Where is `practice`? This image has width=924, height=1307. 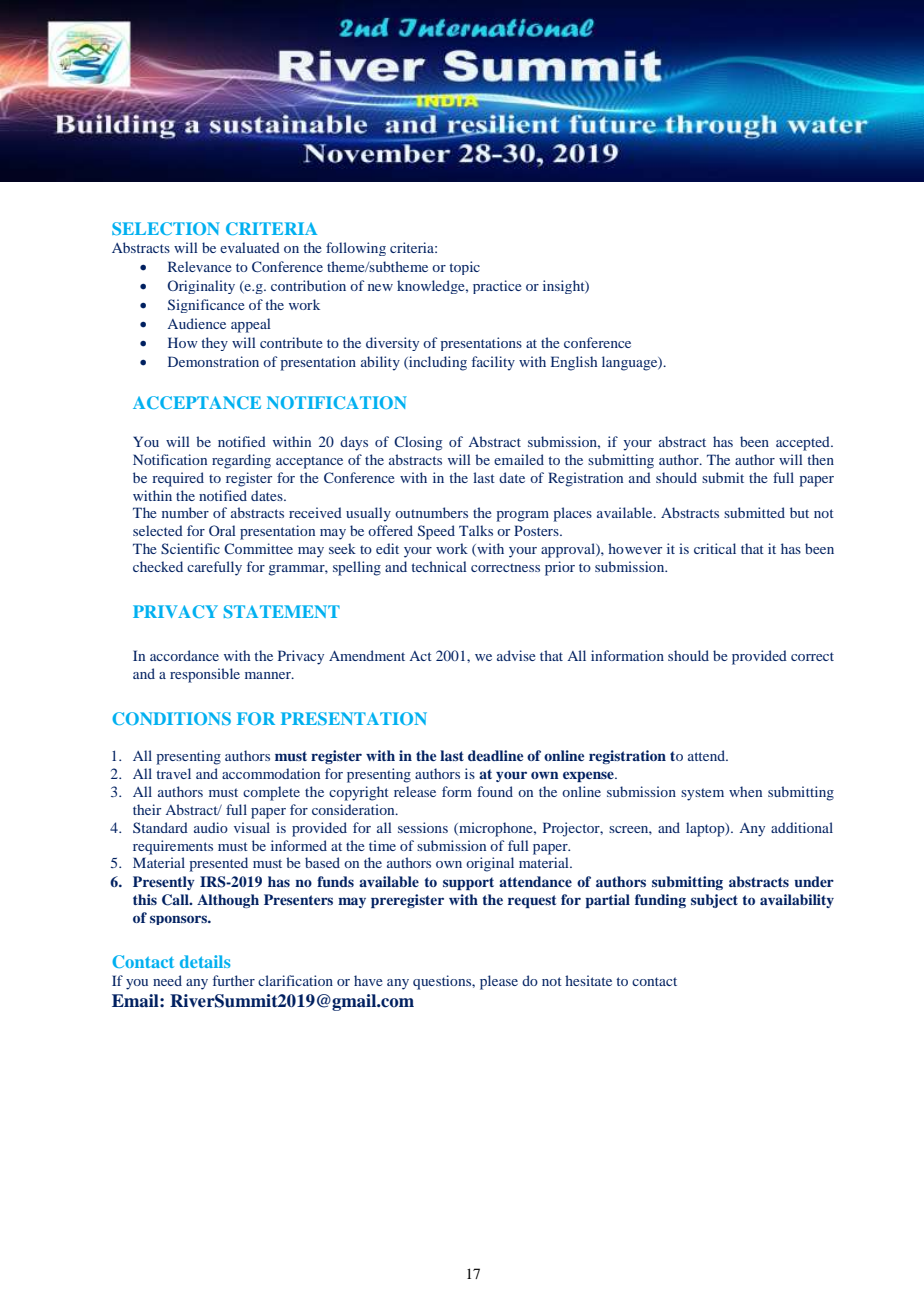 practice is located at coordinates (497, 287).
